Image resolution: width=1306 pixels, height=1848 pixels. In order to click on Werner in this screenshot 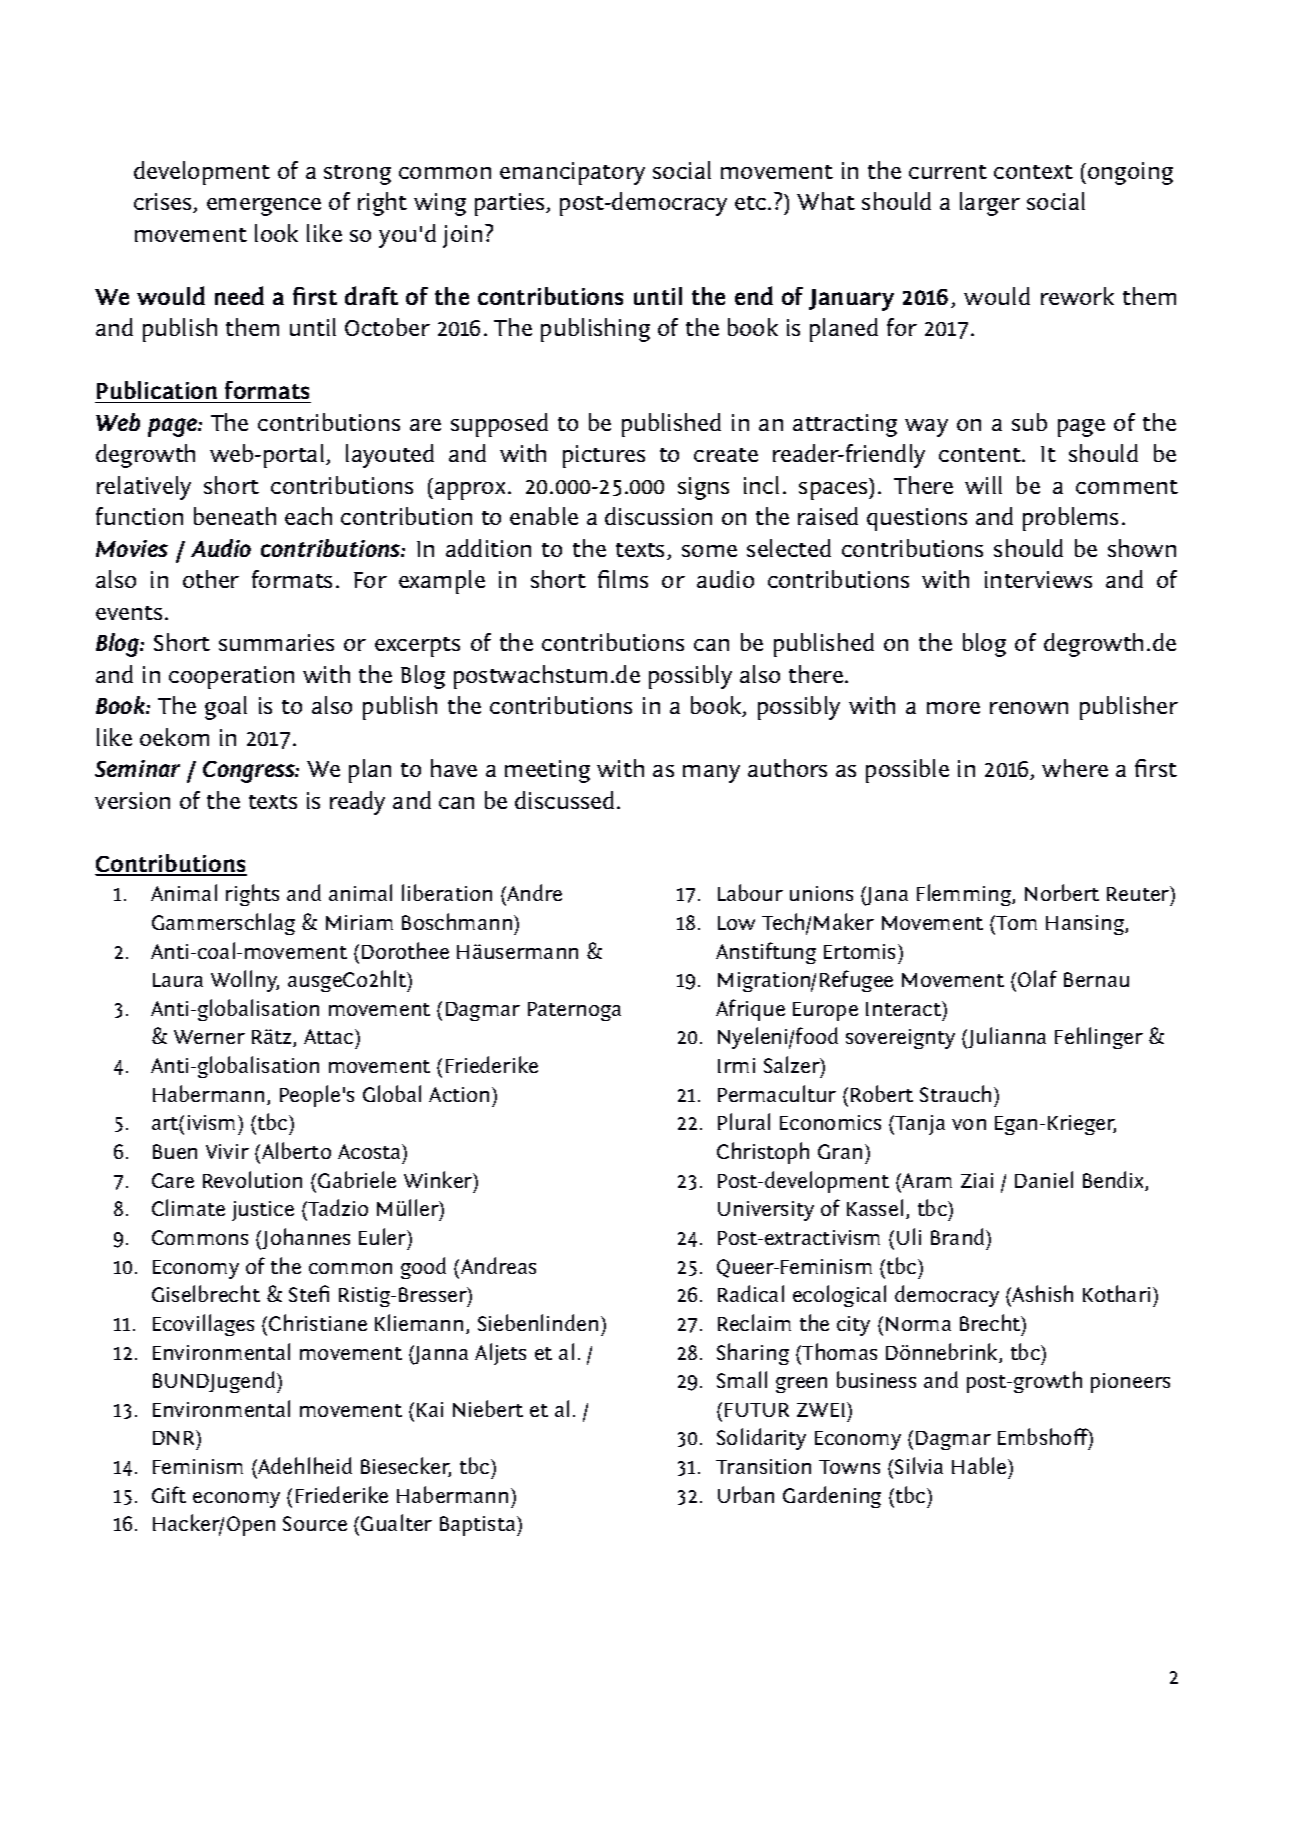, I will do `click(209, 1037)`.
